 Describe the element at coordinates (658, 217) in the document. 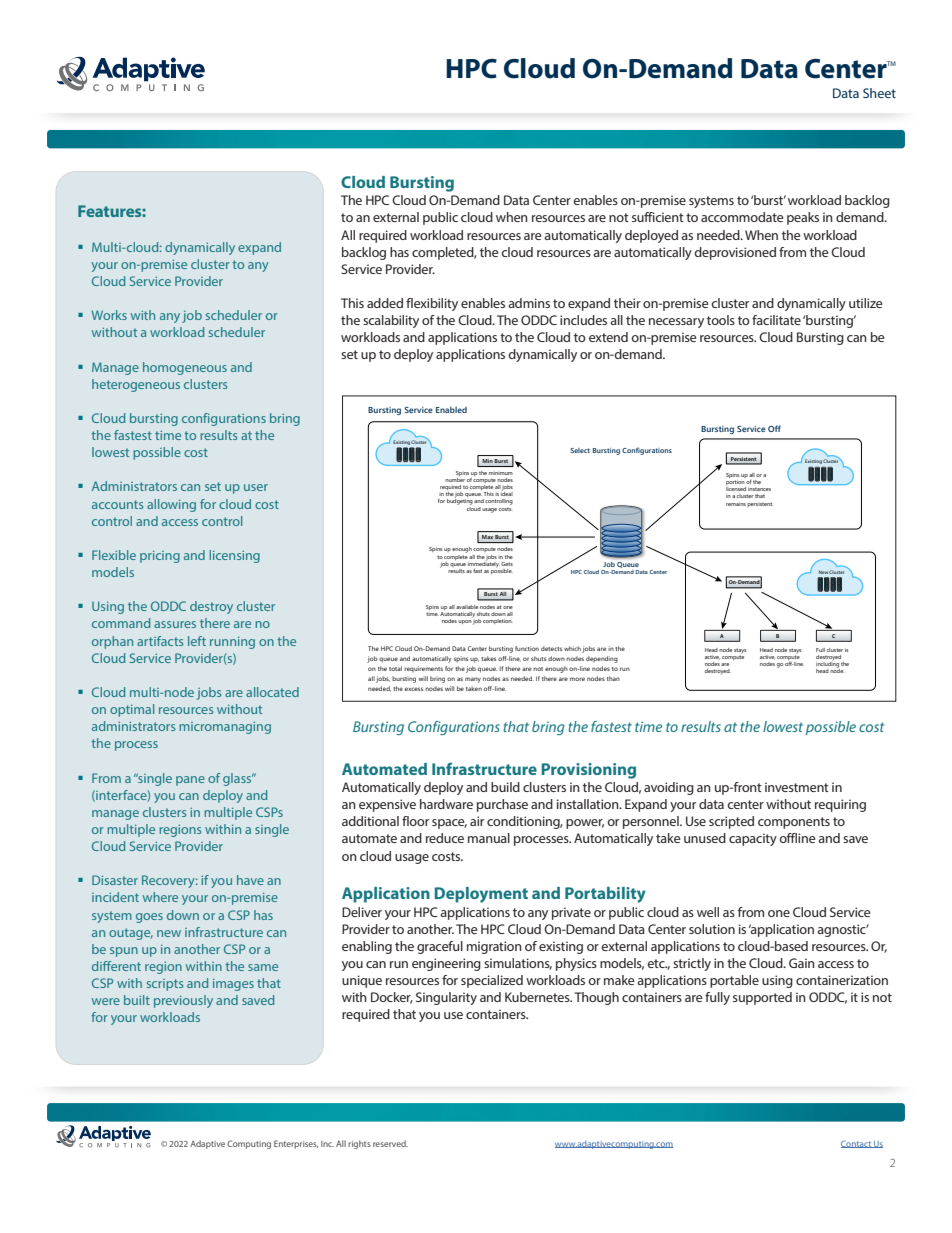

I see `sufficient` at that location.
